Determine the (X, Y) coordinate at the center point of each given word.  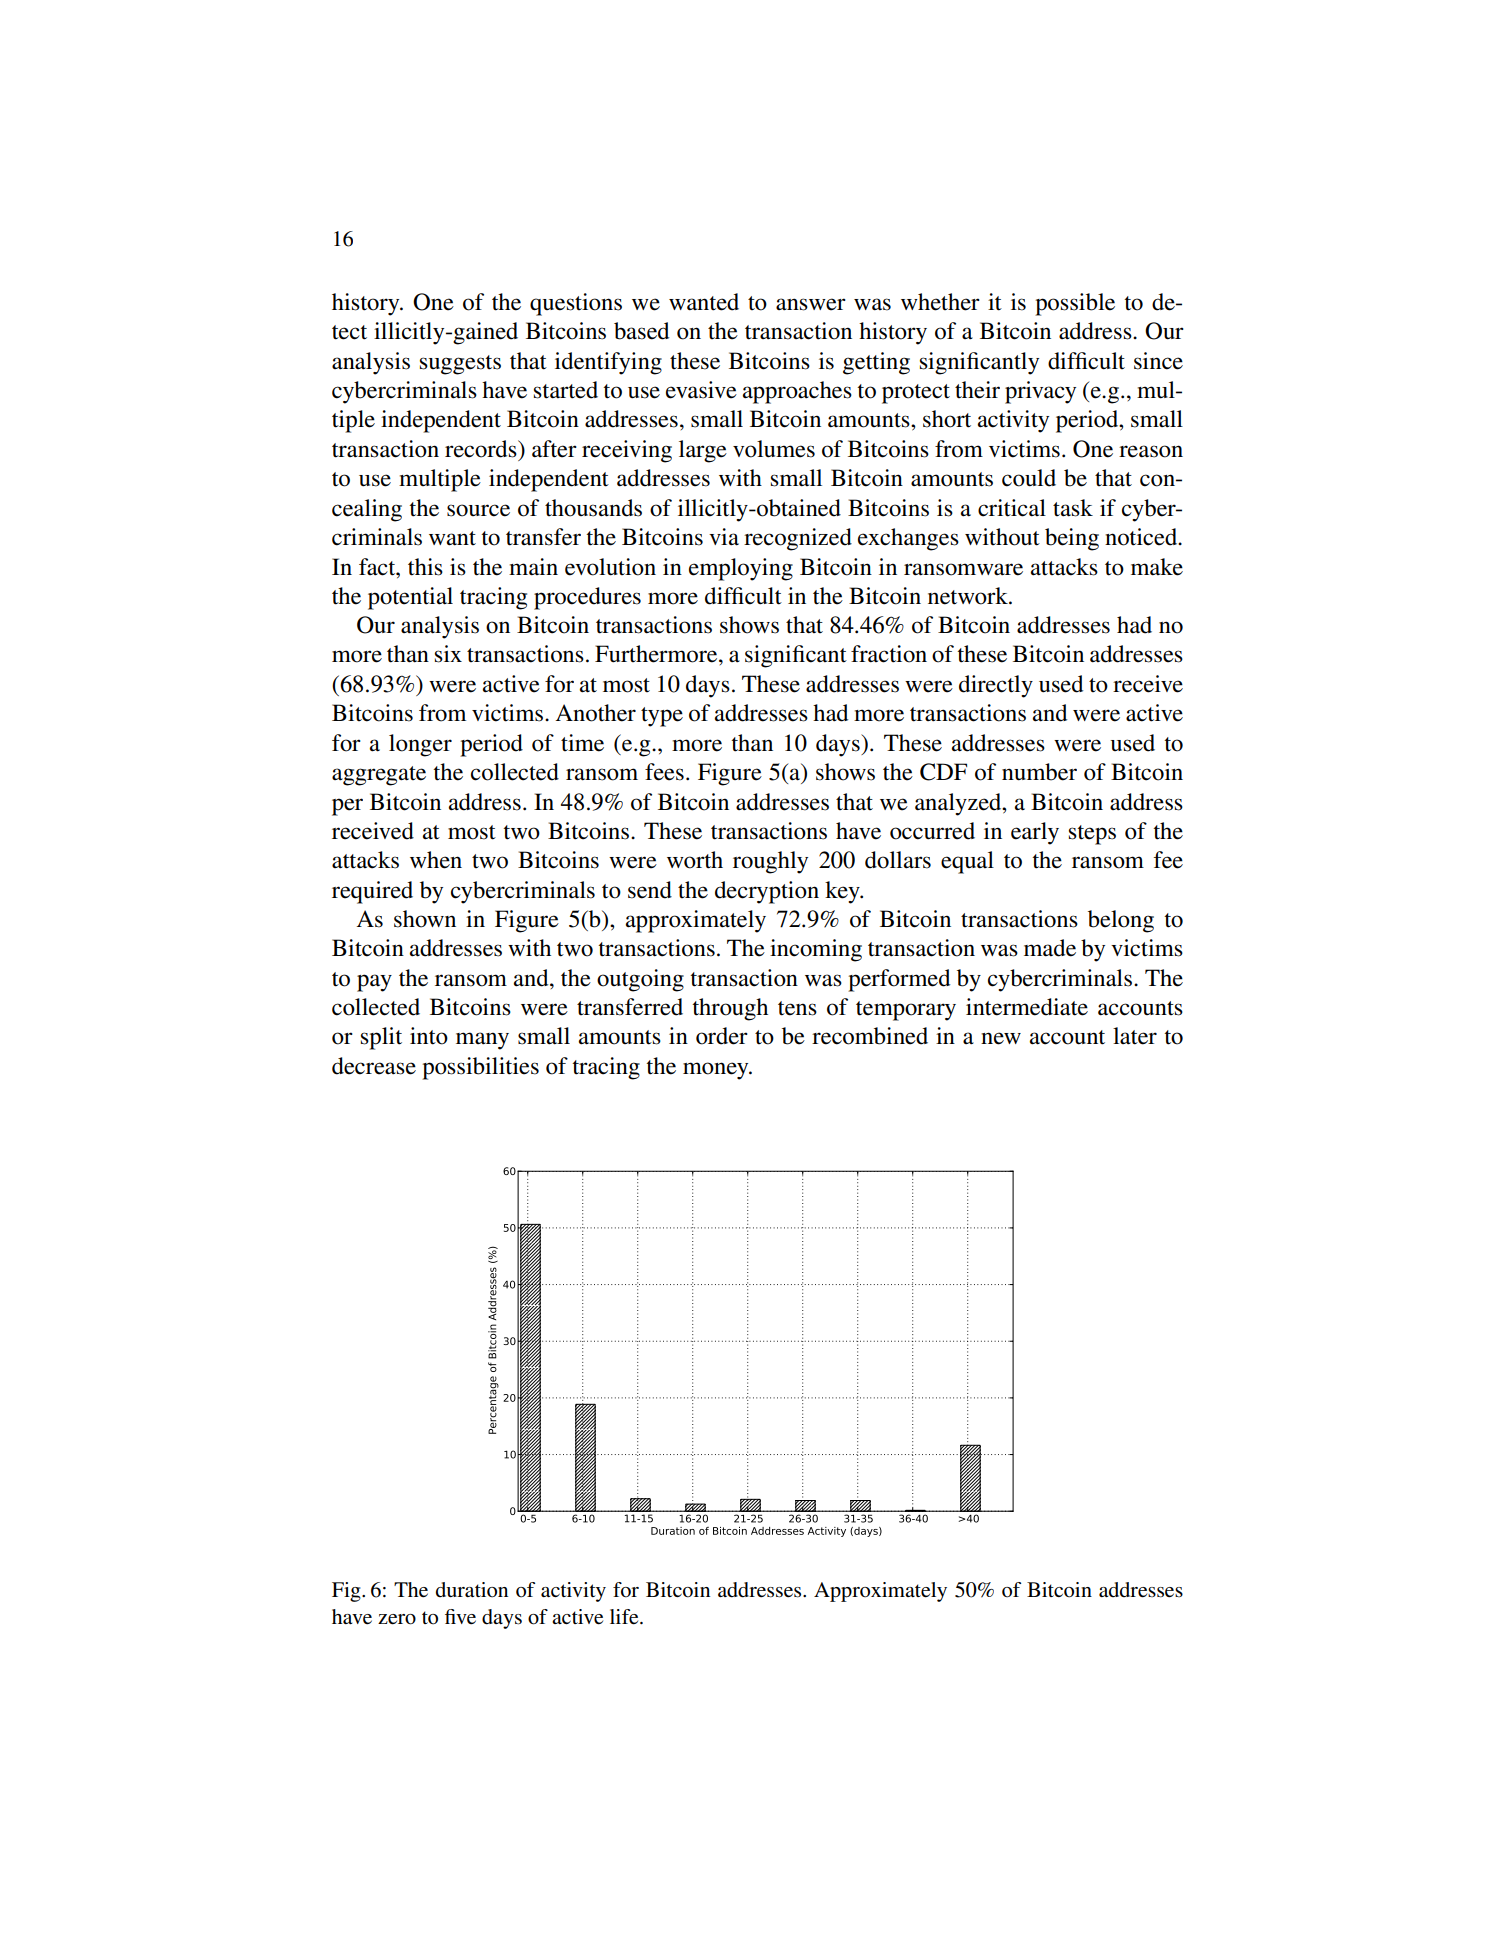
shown (425, 919)
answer (811, 304)
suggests (460, 365)
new (1001, 1038)
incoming (816, 950)
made (1050, 948)
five (460, 1617)
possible (1075, 304)
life (625, 1617)
